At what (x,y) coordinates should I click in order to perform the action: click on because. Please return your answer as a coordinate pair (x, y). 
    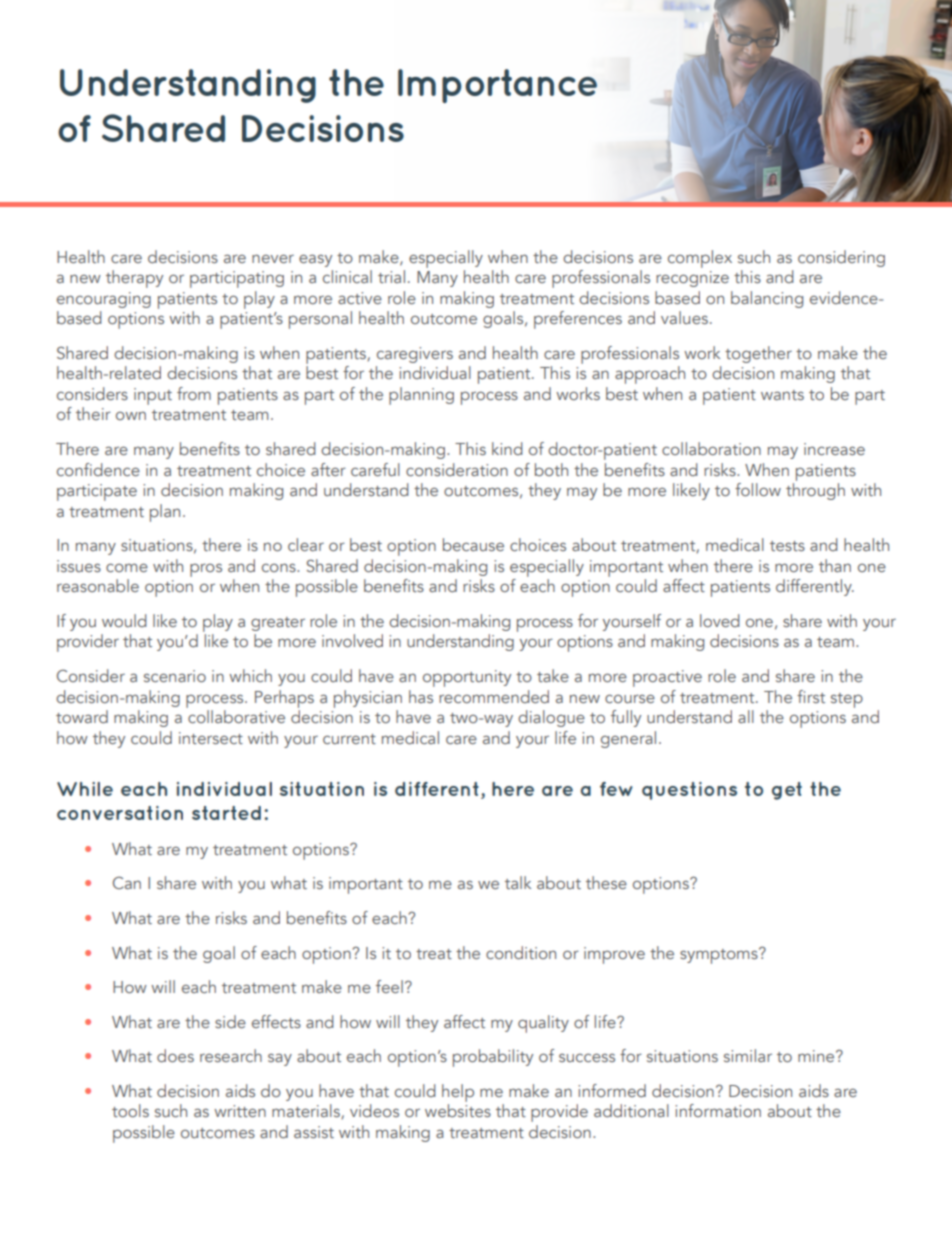
    Looking at the image, I should click on (473, 544).
